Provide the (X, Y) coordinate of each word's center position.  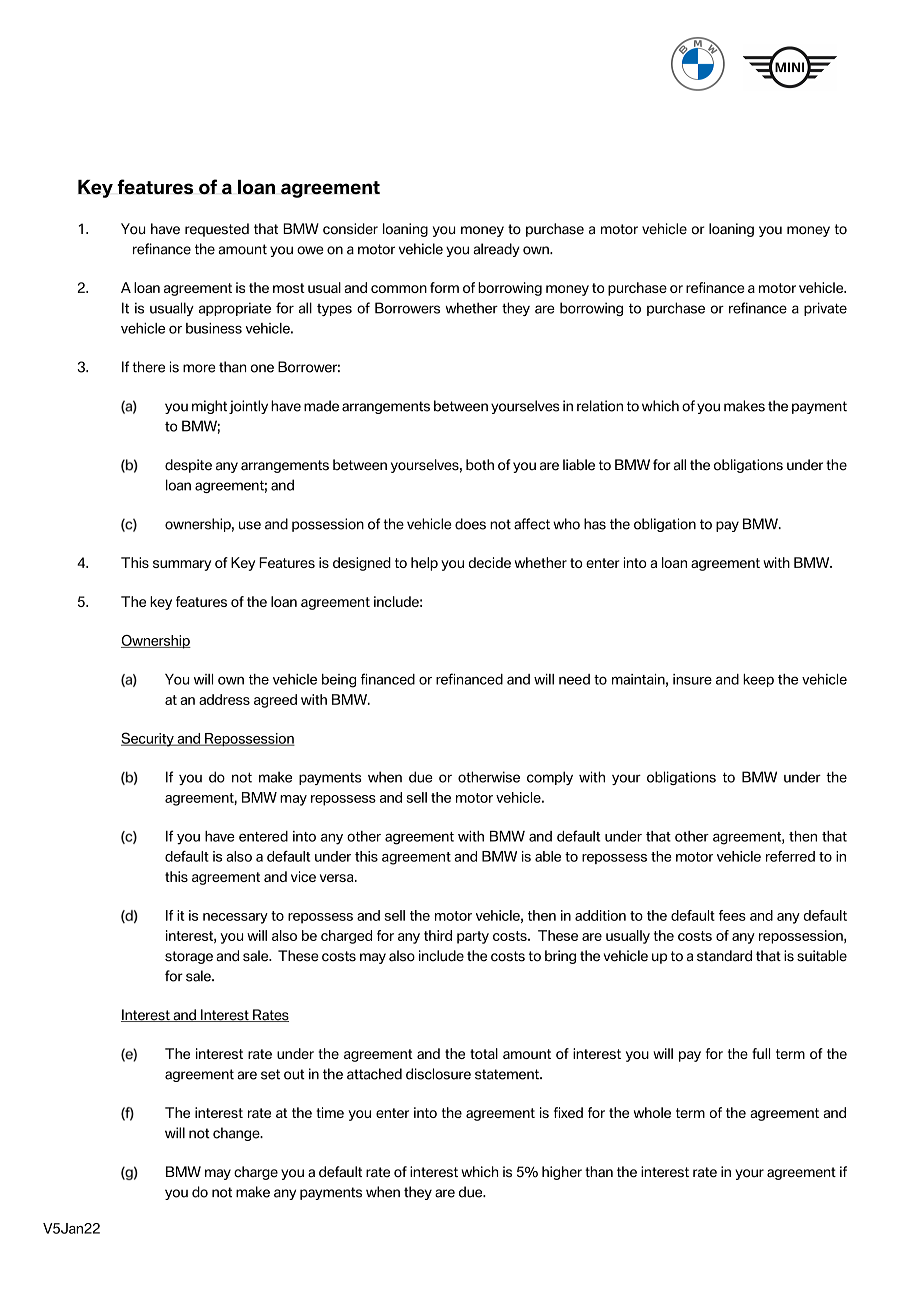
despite (188, 466)
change (237, 1134)
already (496, 250)
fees (732, 915)
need (574, 679)
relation (600, 406)
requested (217, 230)
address (224, 699)
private (825, 309)
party (473, 937)
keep (758, 680)
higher (562, 1173)
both (480, 465)
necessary (235, 918)
